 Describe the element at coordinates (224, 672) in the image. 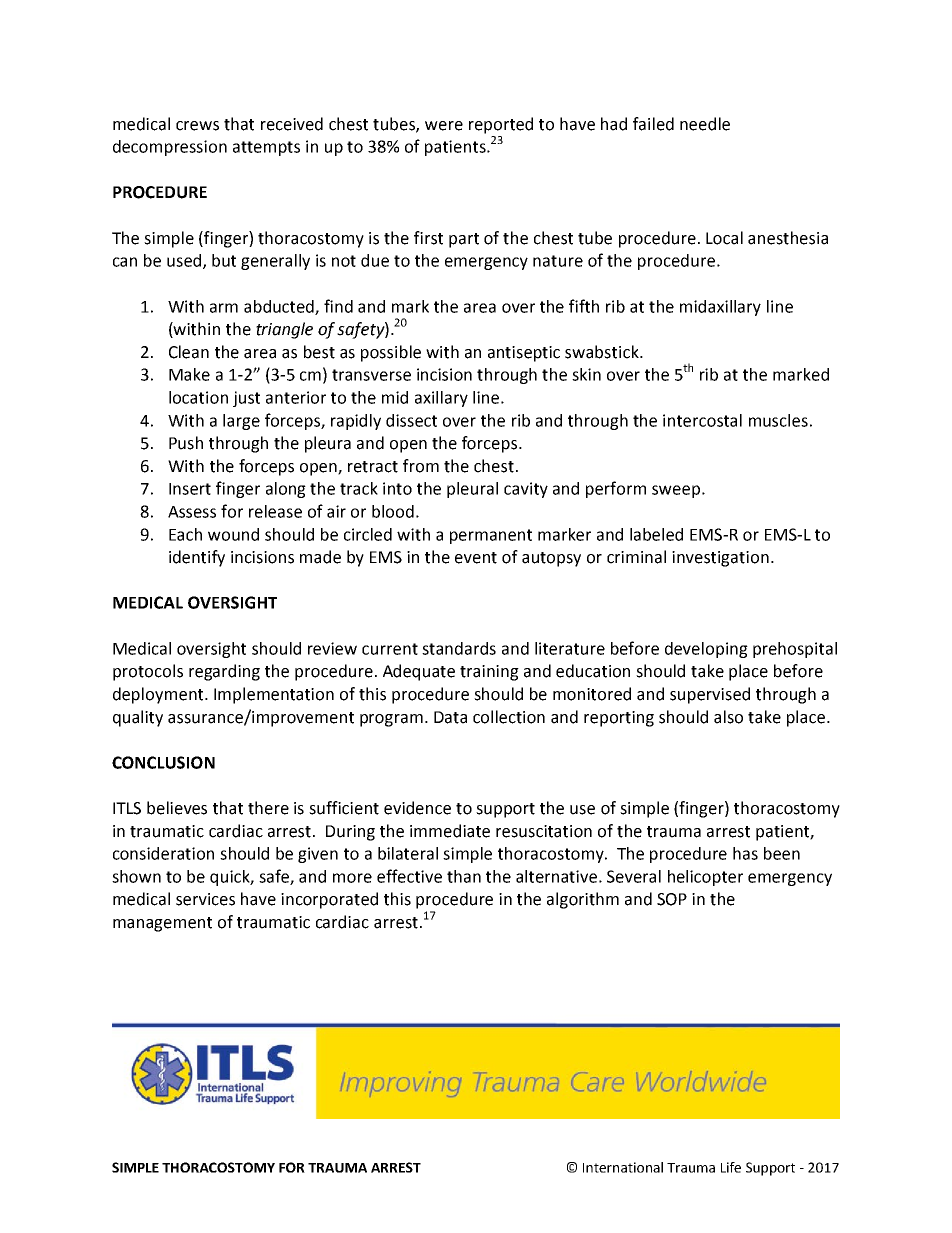

I see `regarding` at that location.
